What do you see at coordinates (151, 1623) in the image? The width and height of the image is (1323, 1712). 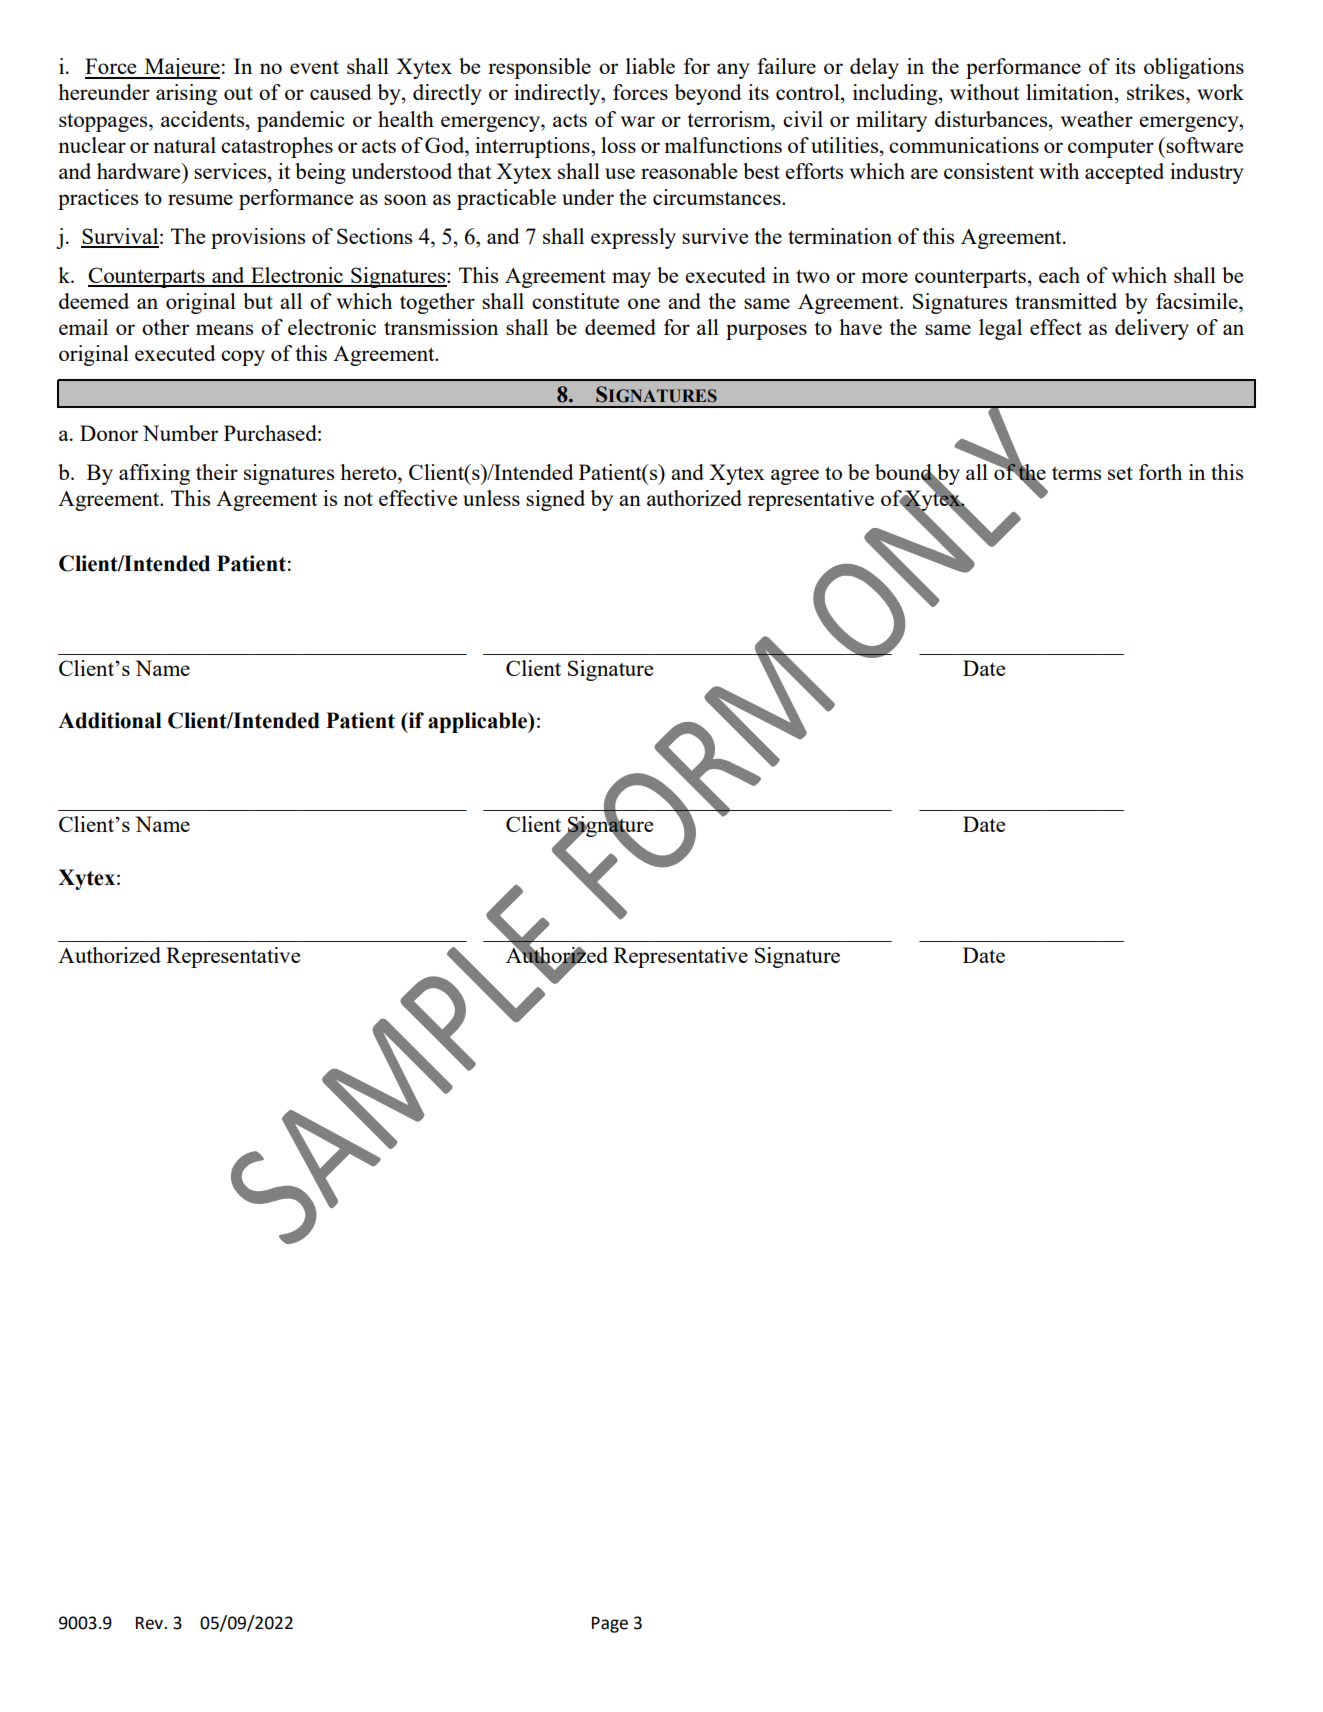 I see `Rev` at bounding box center [151, 1623].
